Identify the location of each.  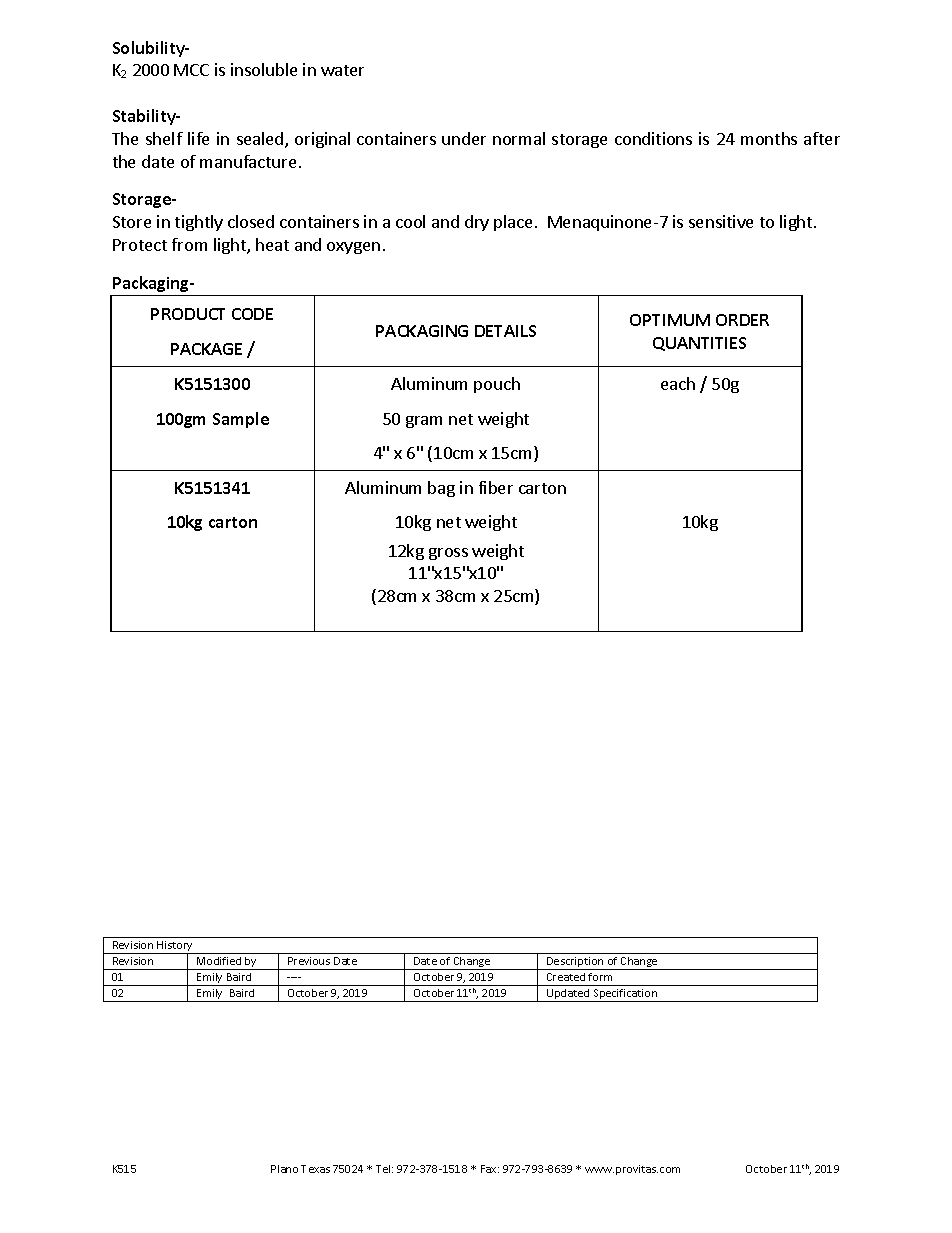
(678, 383).
